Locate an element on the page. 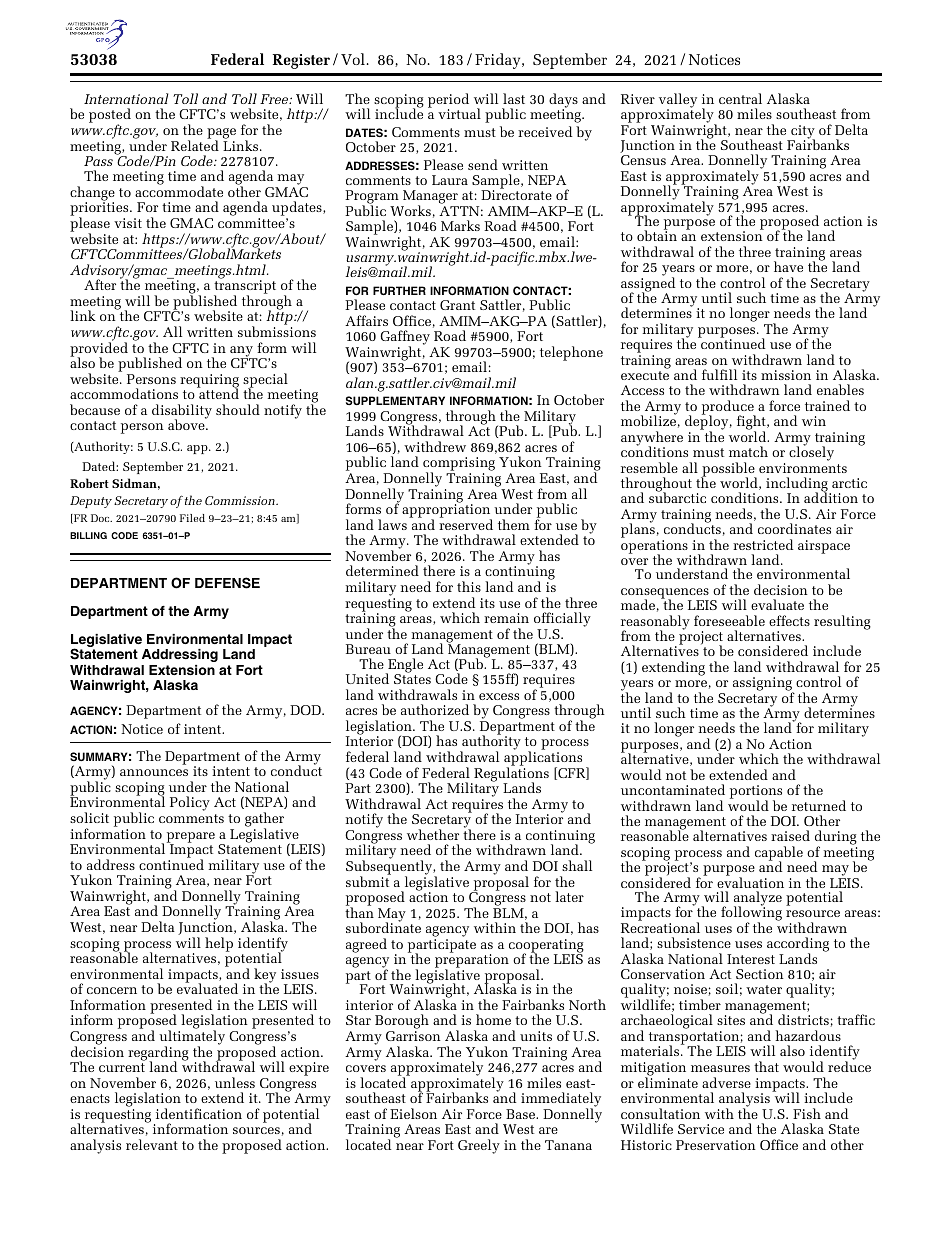 Image resolution: width=952 pixels, height=1233 pixels. Greely is located at coordinates (479, 1146).
